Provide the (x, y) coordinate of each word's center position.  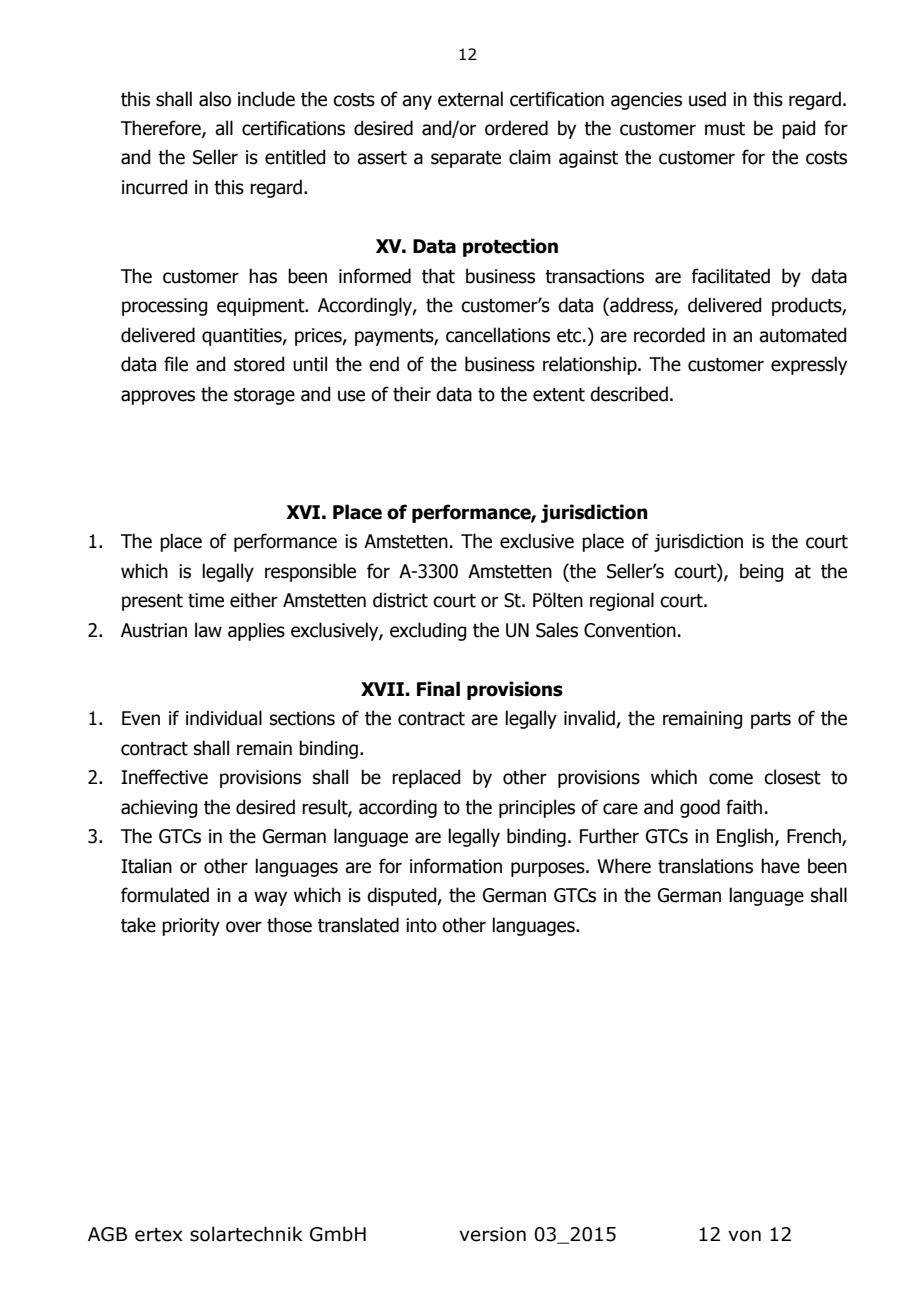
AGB (107, 1234)
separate (466, 159)
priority (191, 927)
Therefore (162, 129)
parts (771, 720)
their (412, 394)
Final (438, 689)
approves (158, 397)
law (208, 630)
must (725, 129)
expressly (809, 365)
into (421, 925)
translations (705, 866)
